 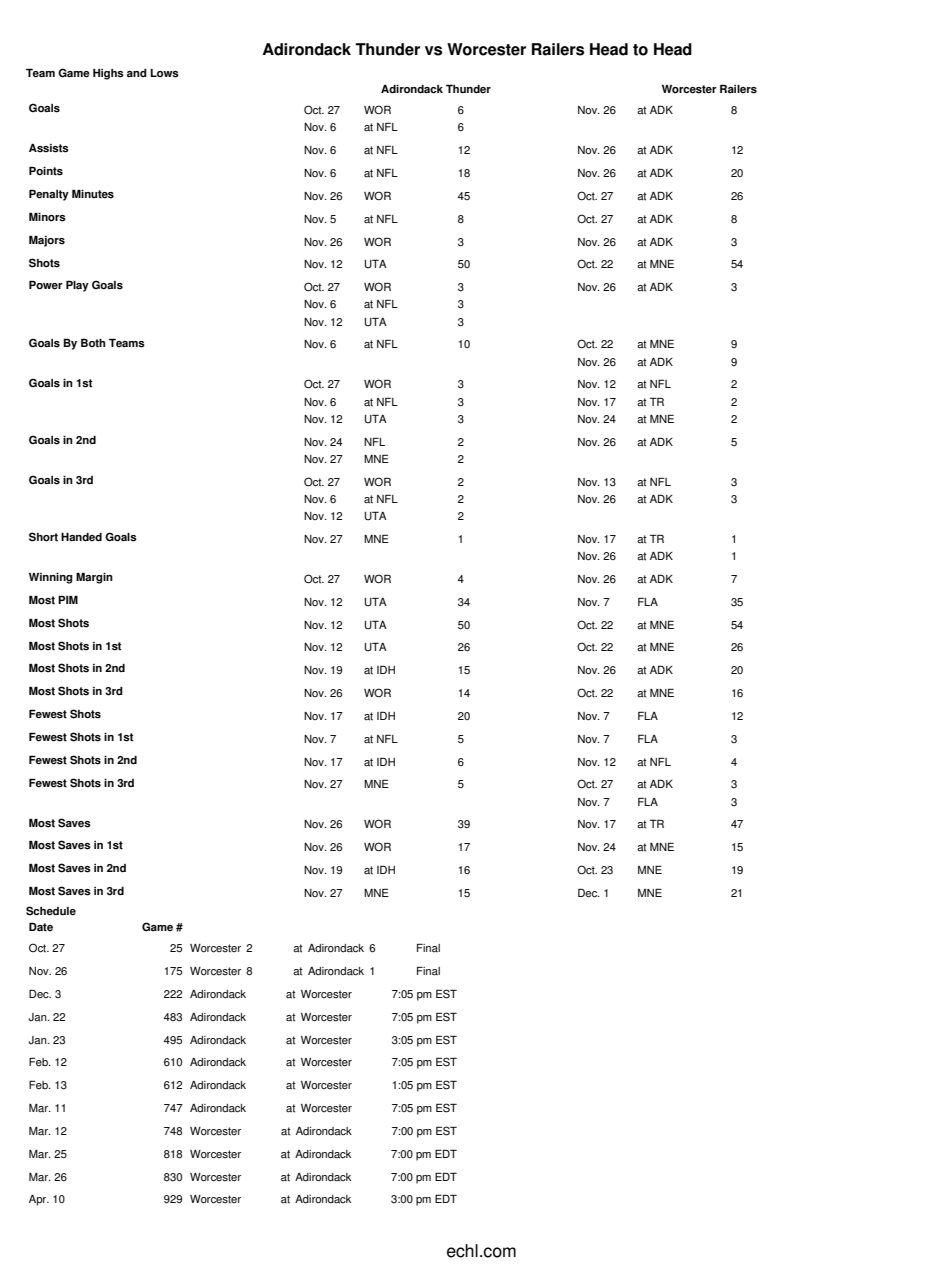 What do you see at coordinates (93, 194) in the screenshot?
I see `Minutes` at bounding box center [93, 194].
